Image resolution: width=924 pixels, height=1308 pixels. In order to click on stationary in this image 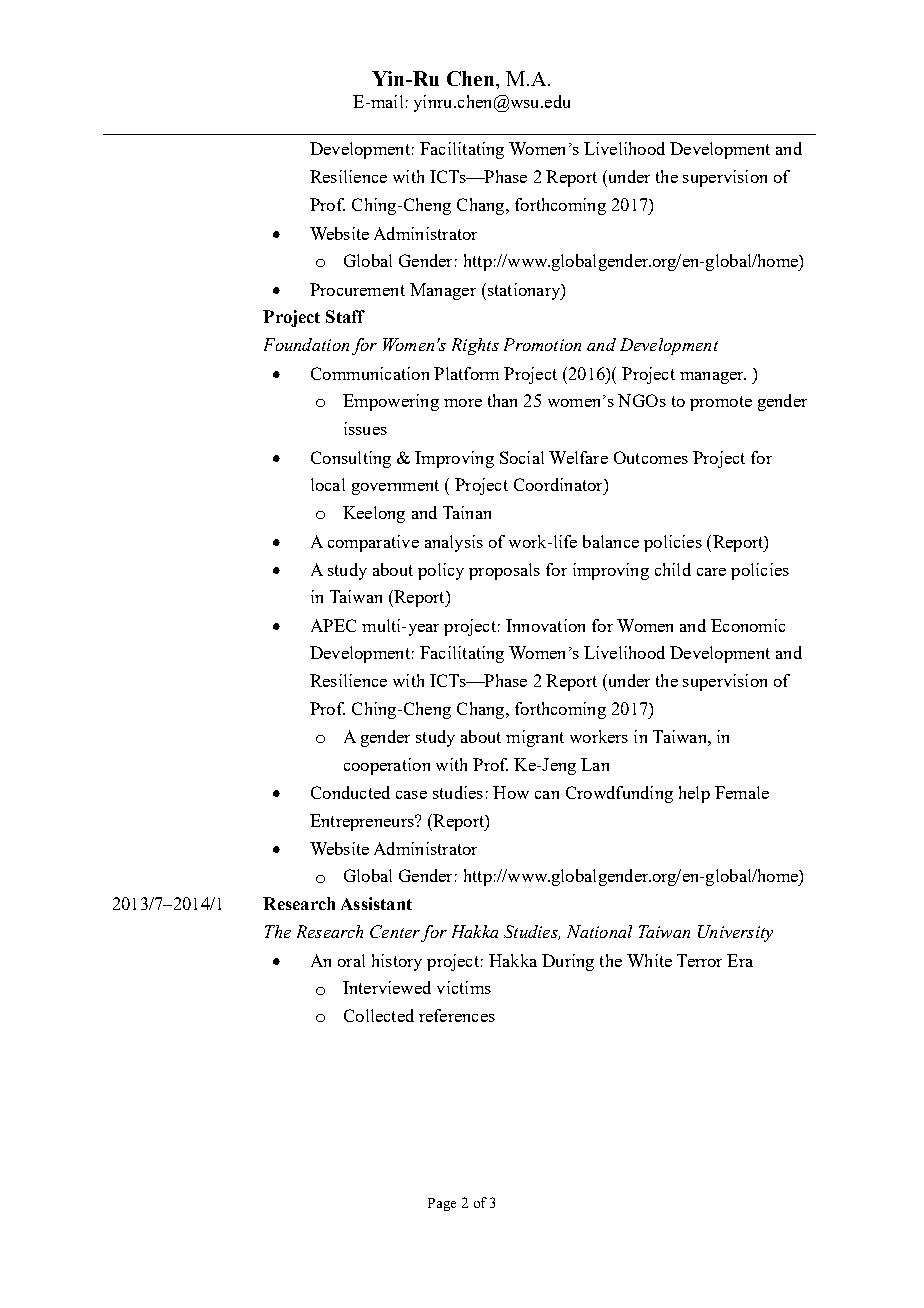, I will do `click(523, 291)`.
